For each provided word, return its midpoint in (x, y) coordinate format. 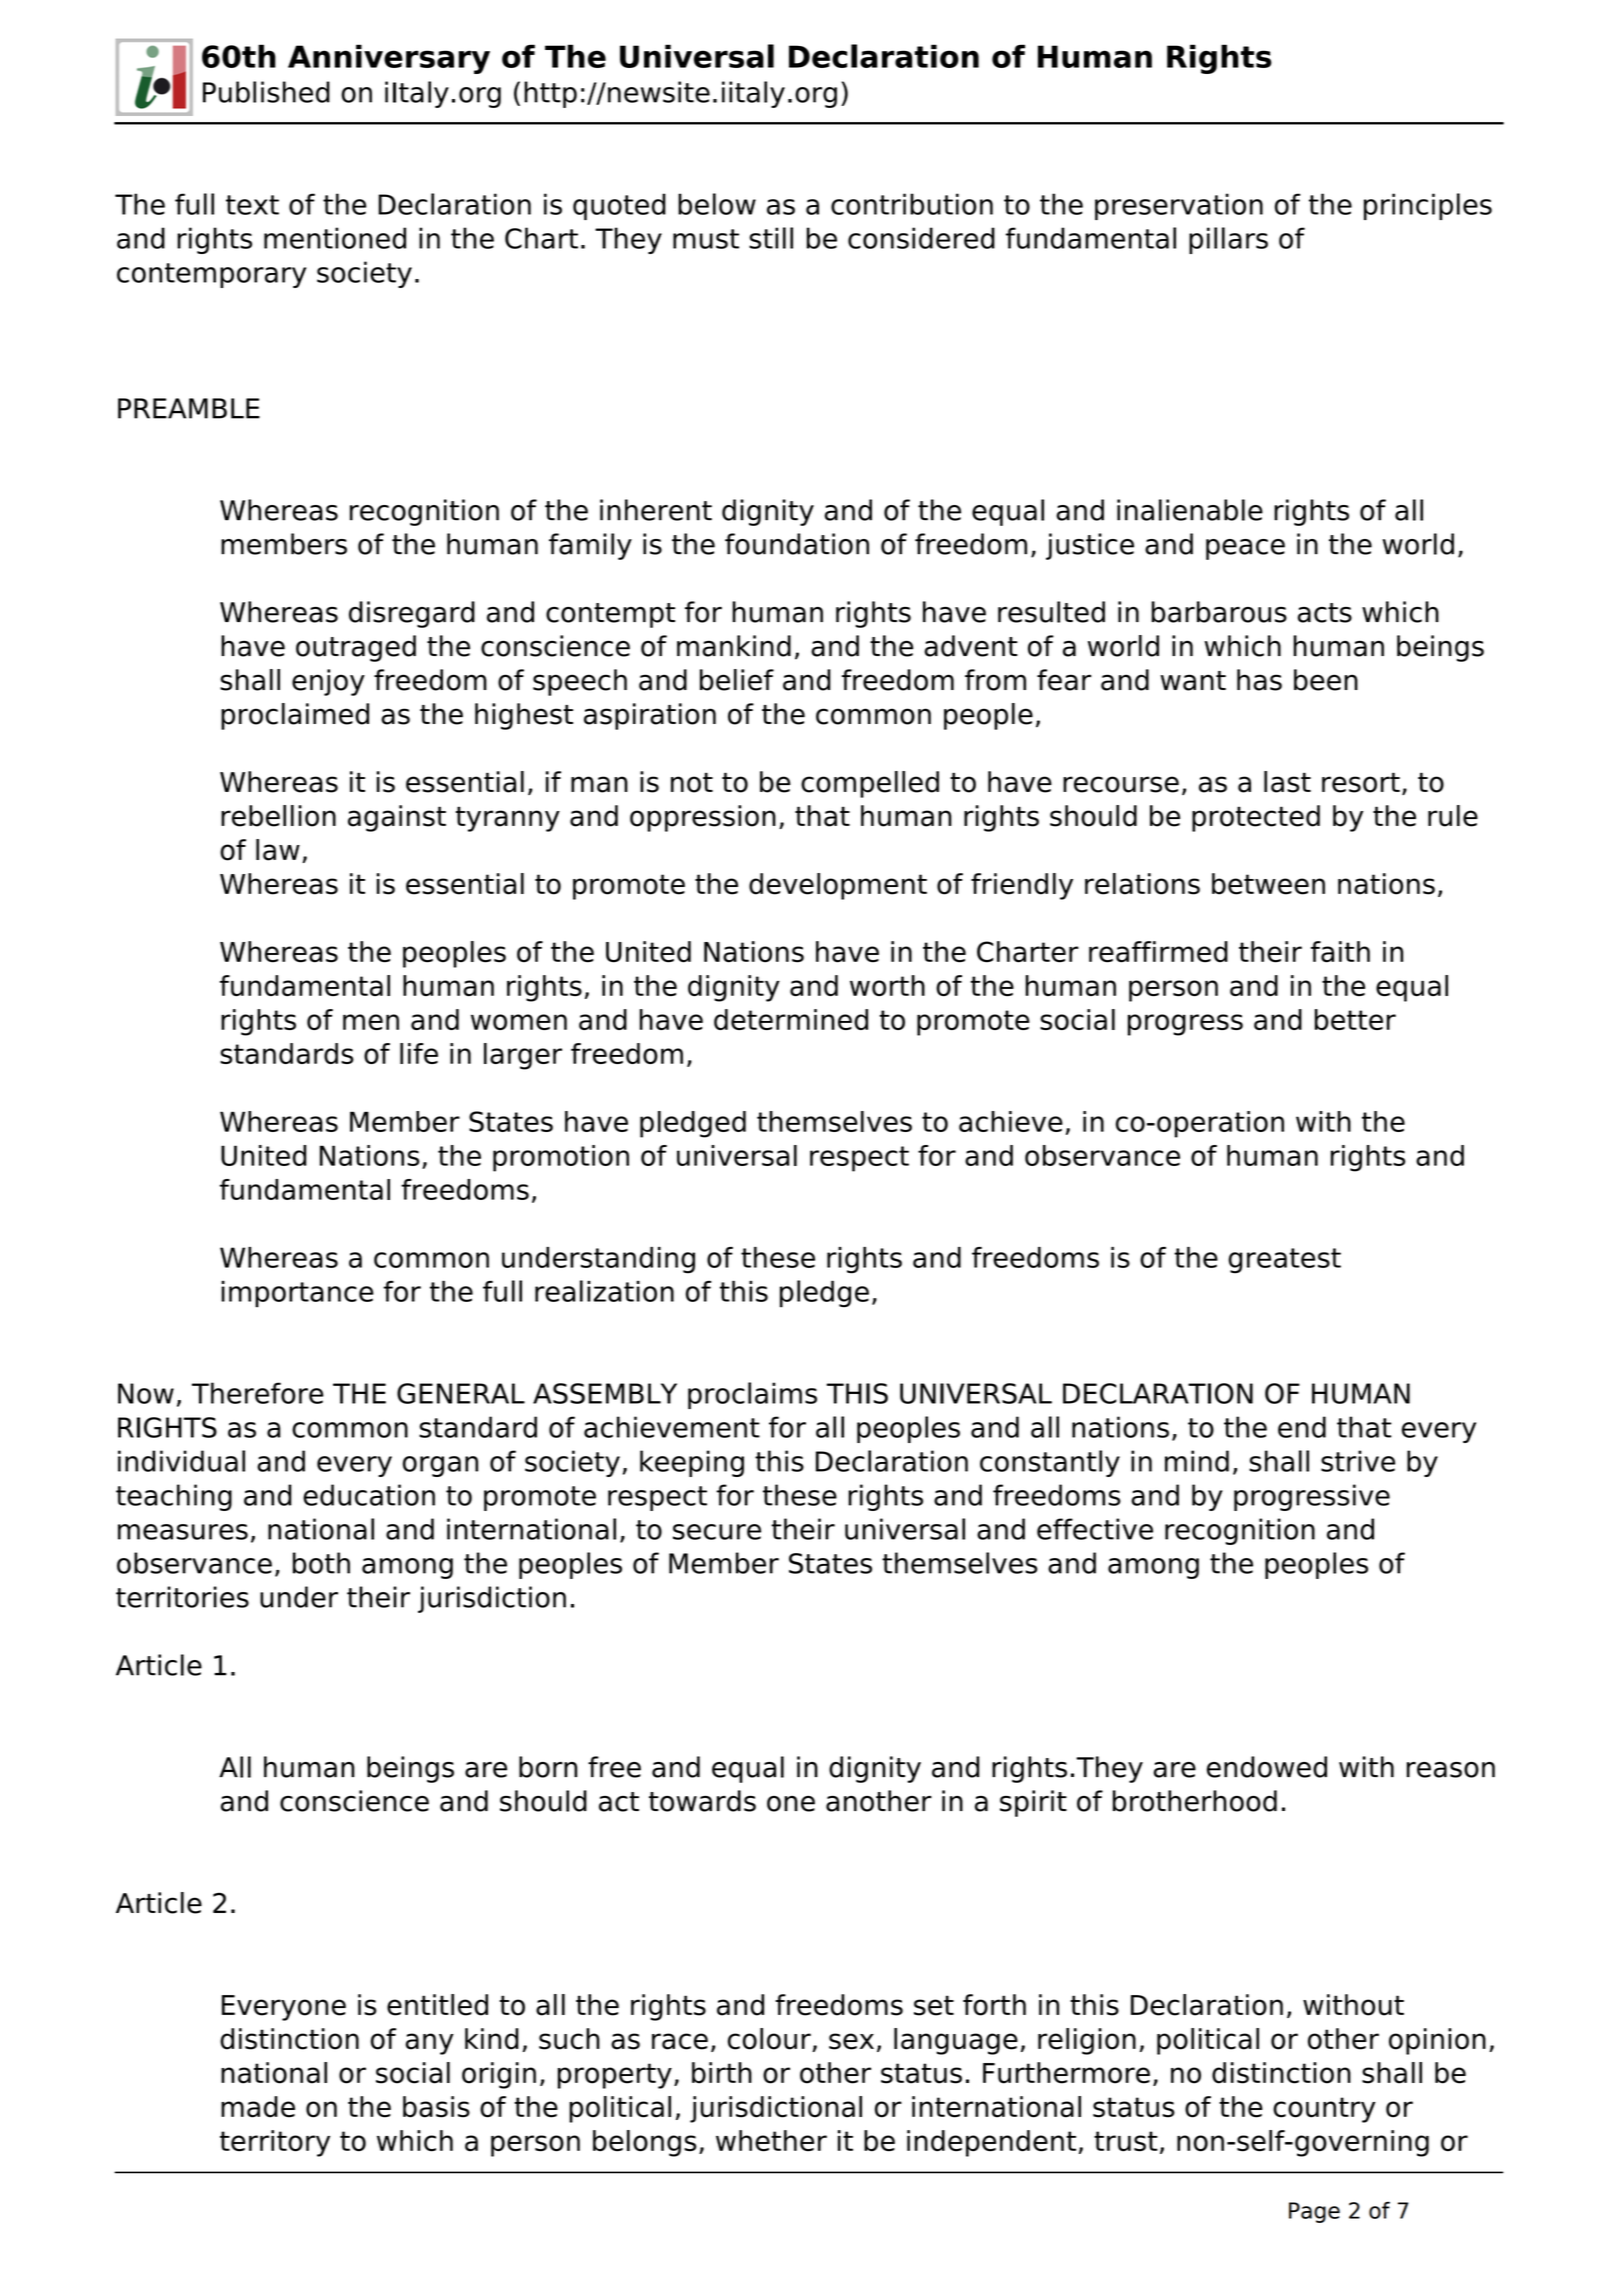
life (419, 1053)
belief (737, 680)
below (717, 204)
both (321, 1563)
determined (791, 1019)
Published (266, 92)
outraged (356, 648)
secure (717, 1532)
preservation (1179, 206)
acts (1325, 613)
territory (275, 2143)
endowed (1267, 1767)
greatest (1284, 1261)
